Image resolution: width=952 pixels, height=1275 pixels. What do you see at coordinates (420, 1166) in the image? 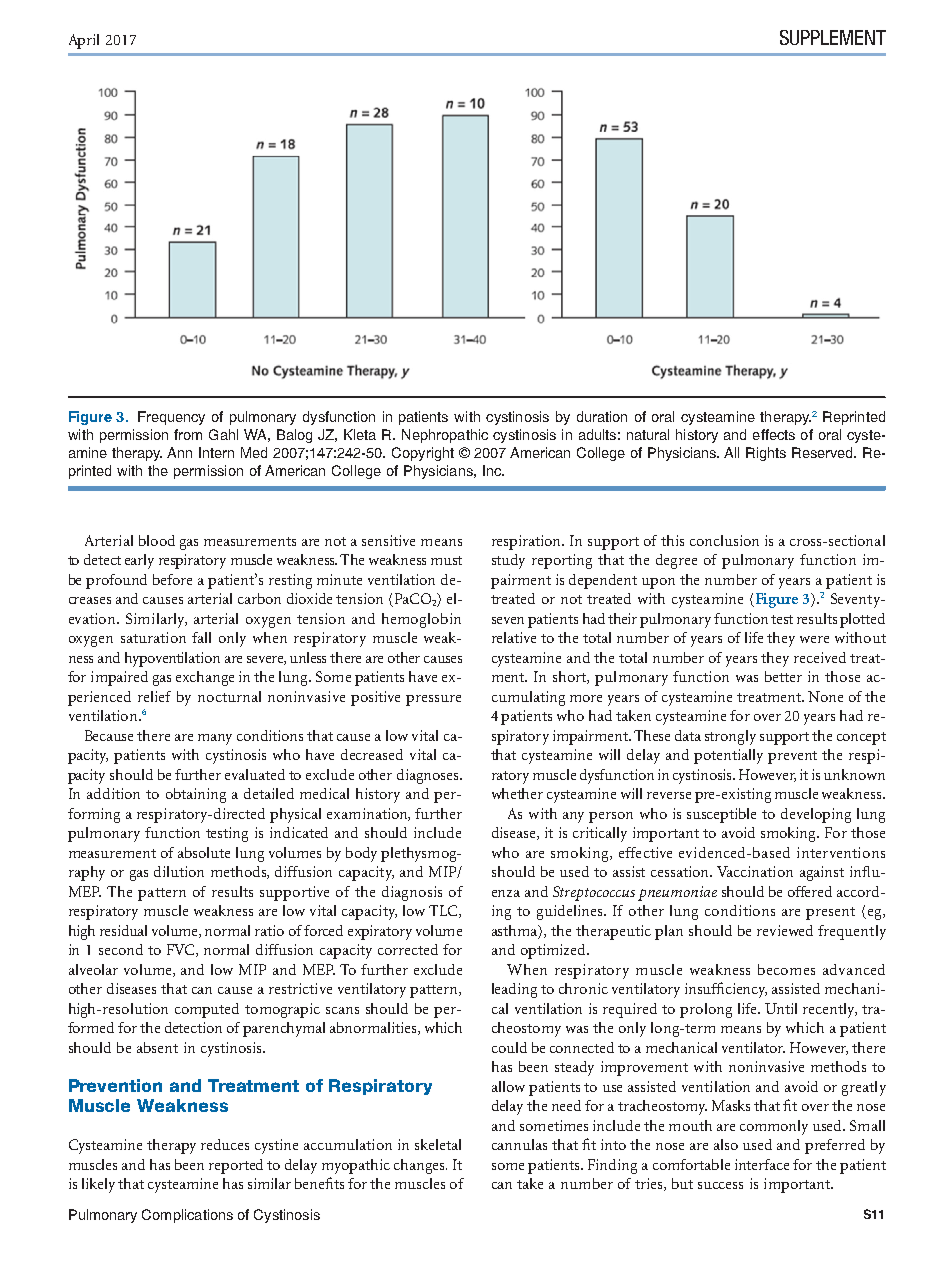
I see `changes` at bounding box center [420, 1166].
